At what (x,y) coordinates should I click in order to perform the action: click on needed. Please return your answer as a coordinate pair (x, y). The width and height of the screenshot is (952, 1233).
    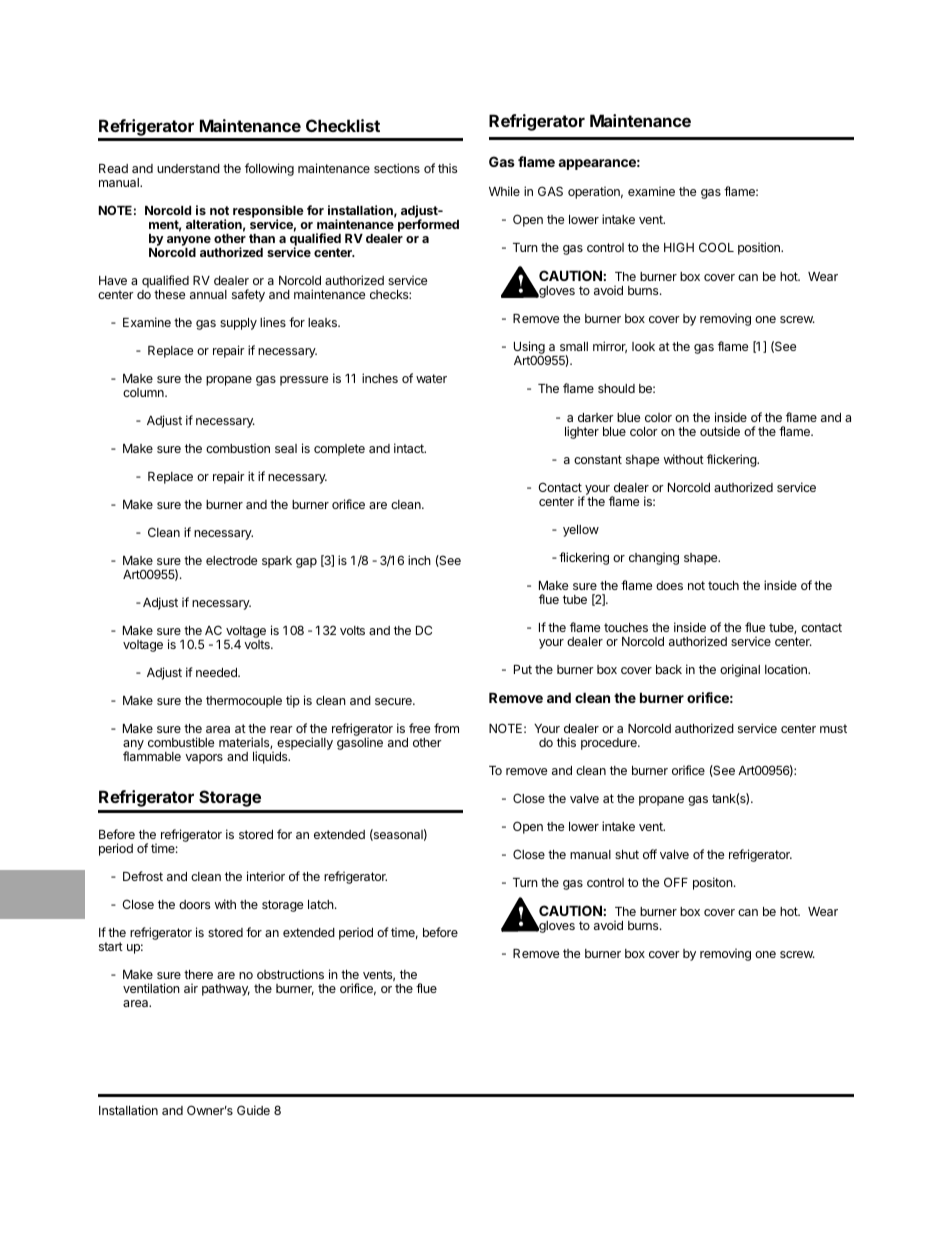
    Looking at the image, I should click on (217, 672).
